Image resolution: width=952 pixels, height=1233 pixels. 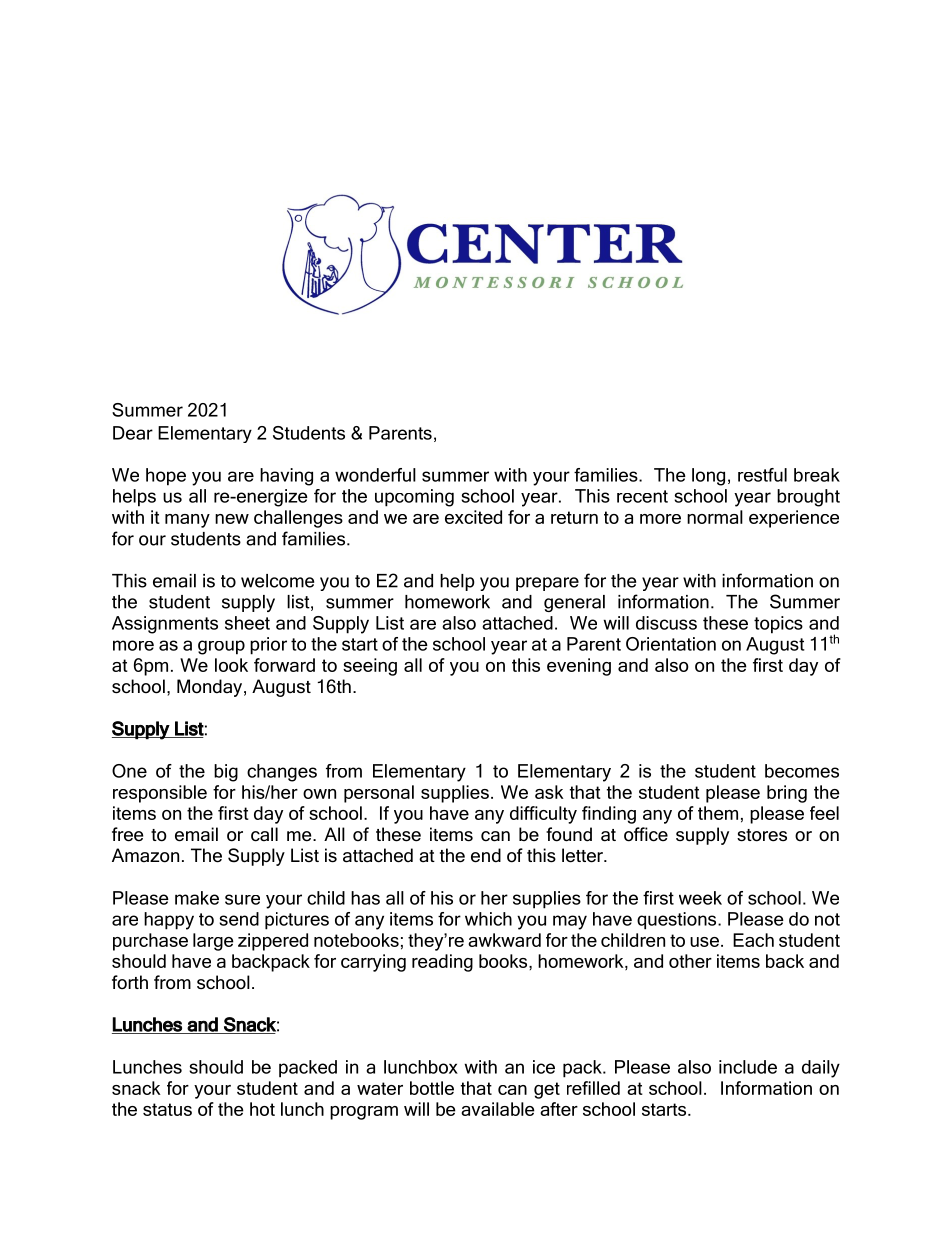 What do you see at coordinates (547, 584) in the image?
I see `prepare` at bounding box center [547, 584].
